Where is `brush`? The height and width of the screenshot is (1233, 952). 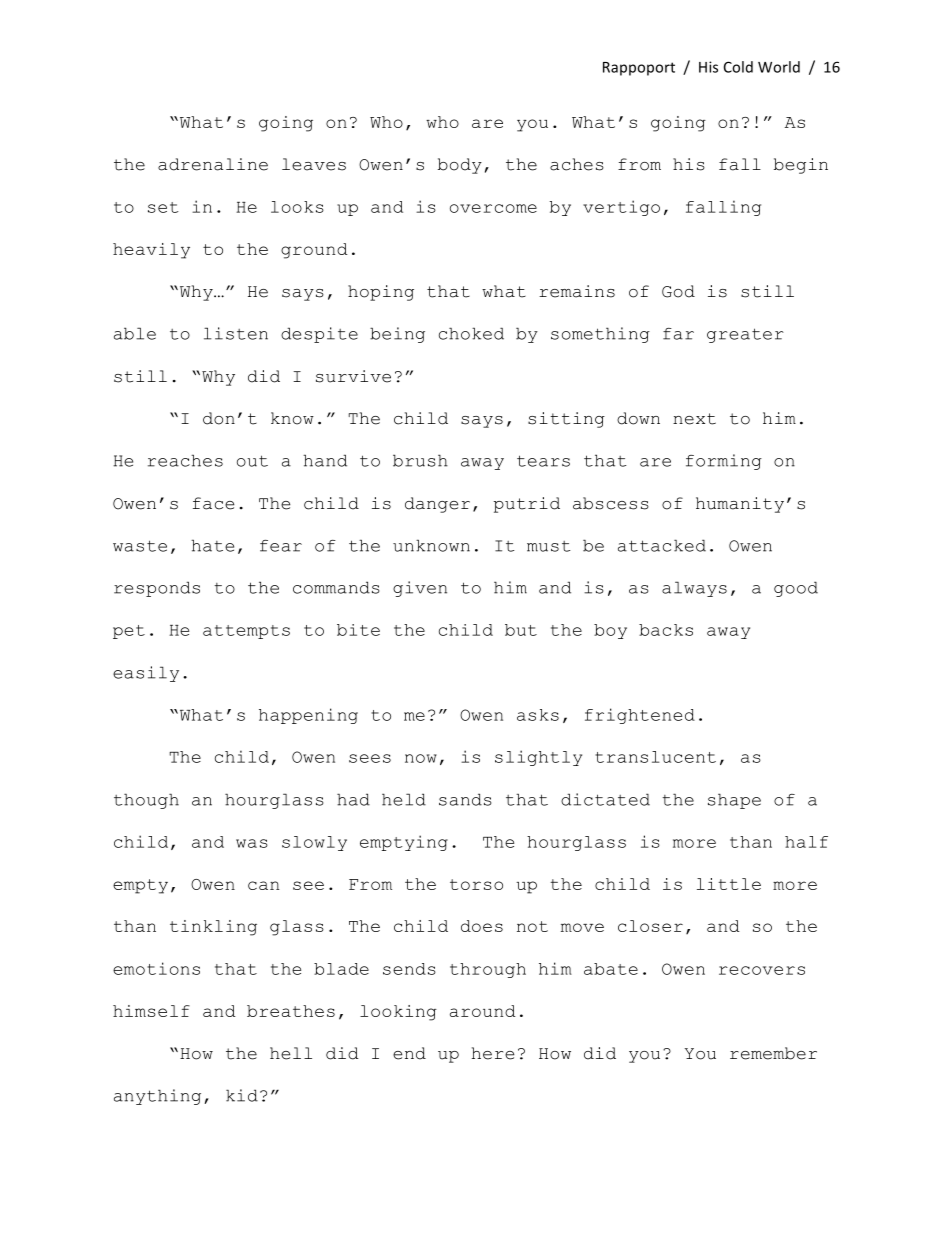
brush is located at coordinates (420, 460).
